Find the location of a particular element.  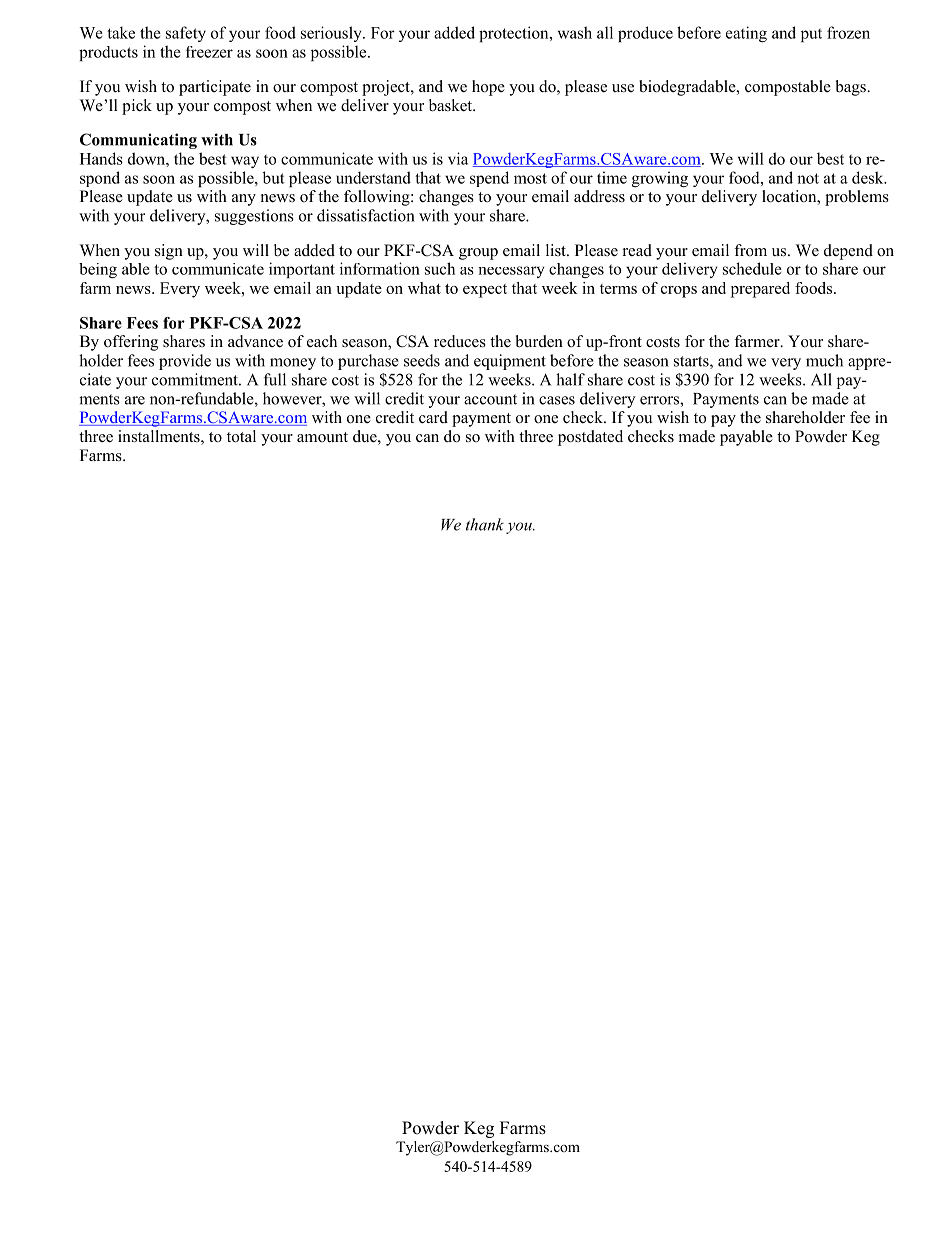

any is located at coordinates (244, 200).
